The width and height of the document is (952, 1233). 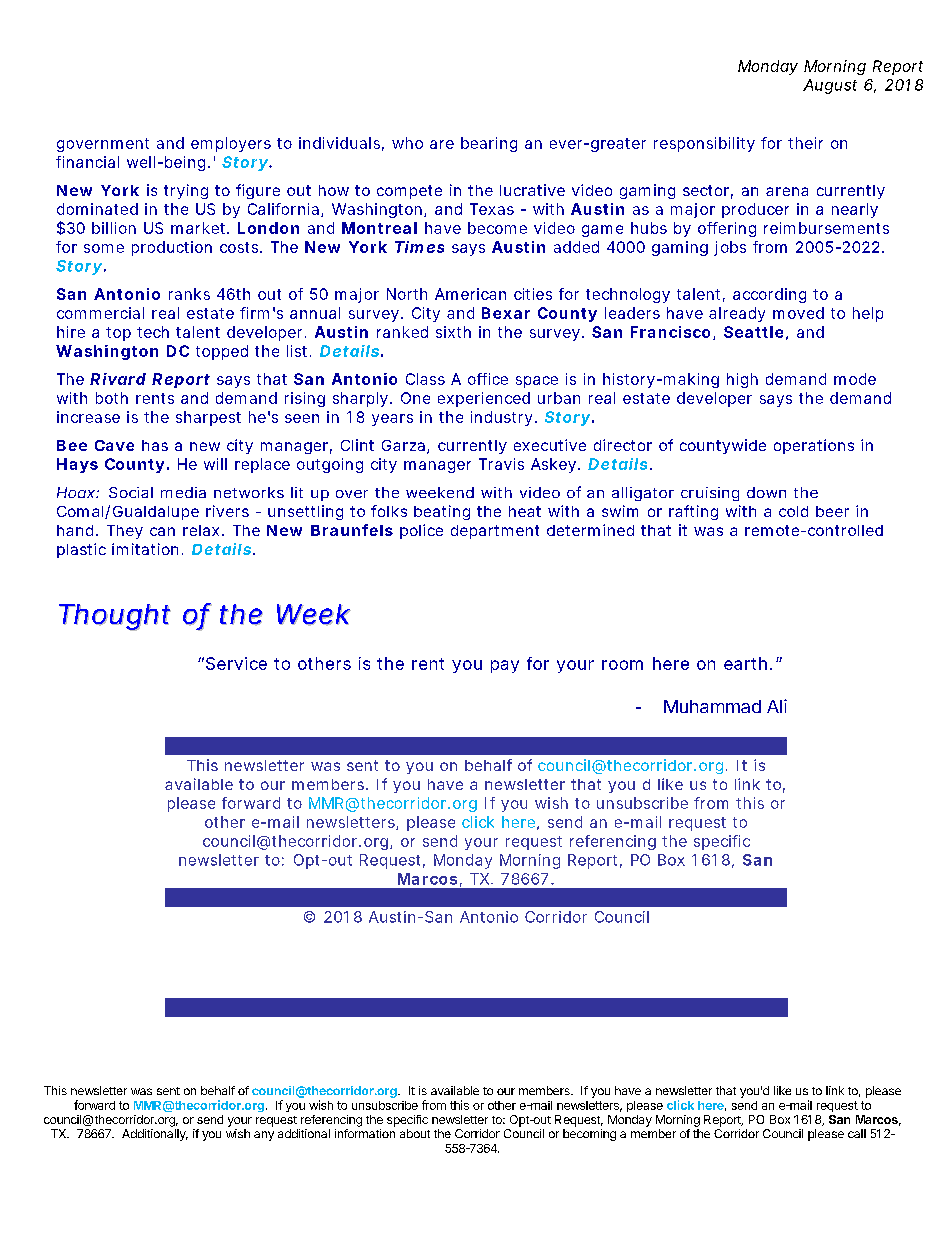 What do you see at coordinates (505, 666) in the document?
I see `pay` at bounding box center [505, 666].
